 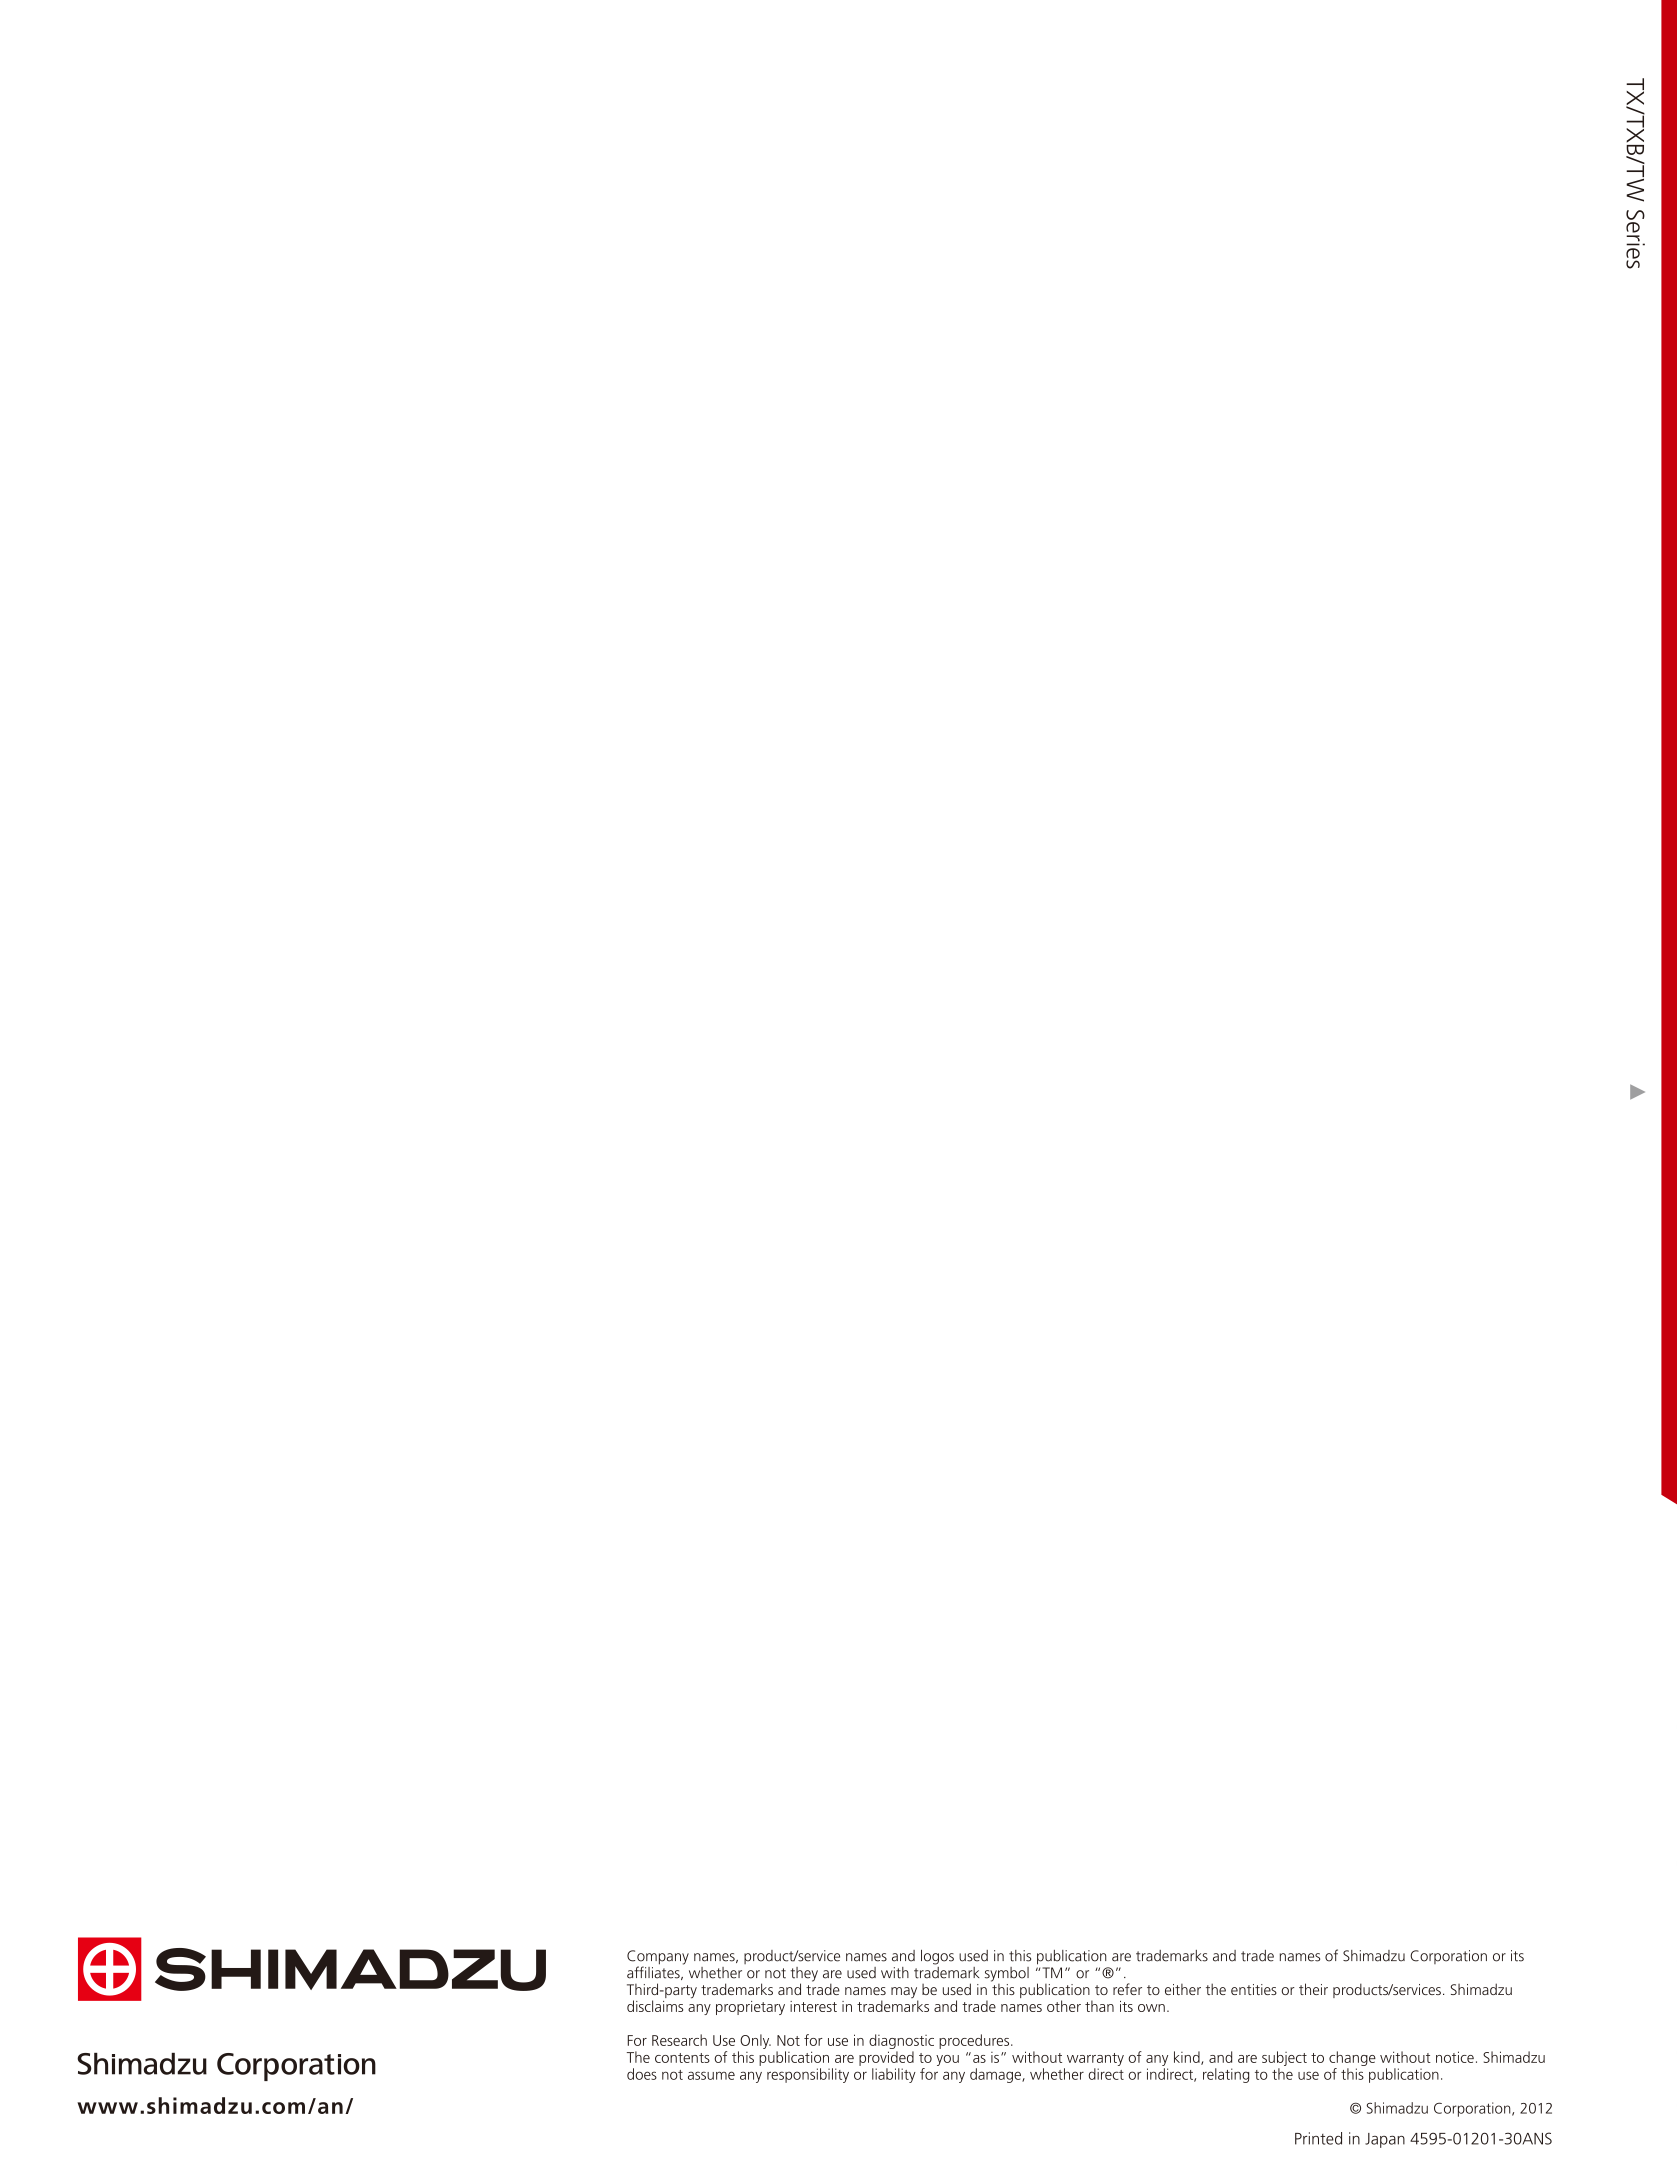 I want to click on Japan, so click(x=1385, y=2140).
